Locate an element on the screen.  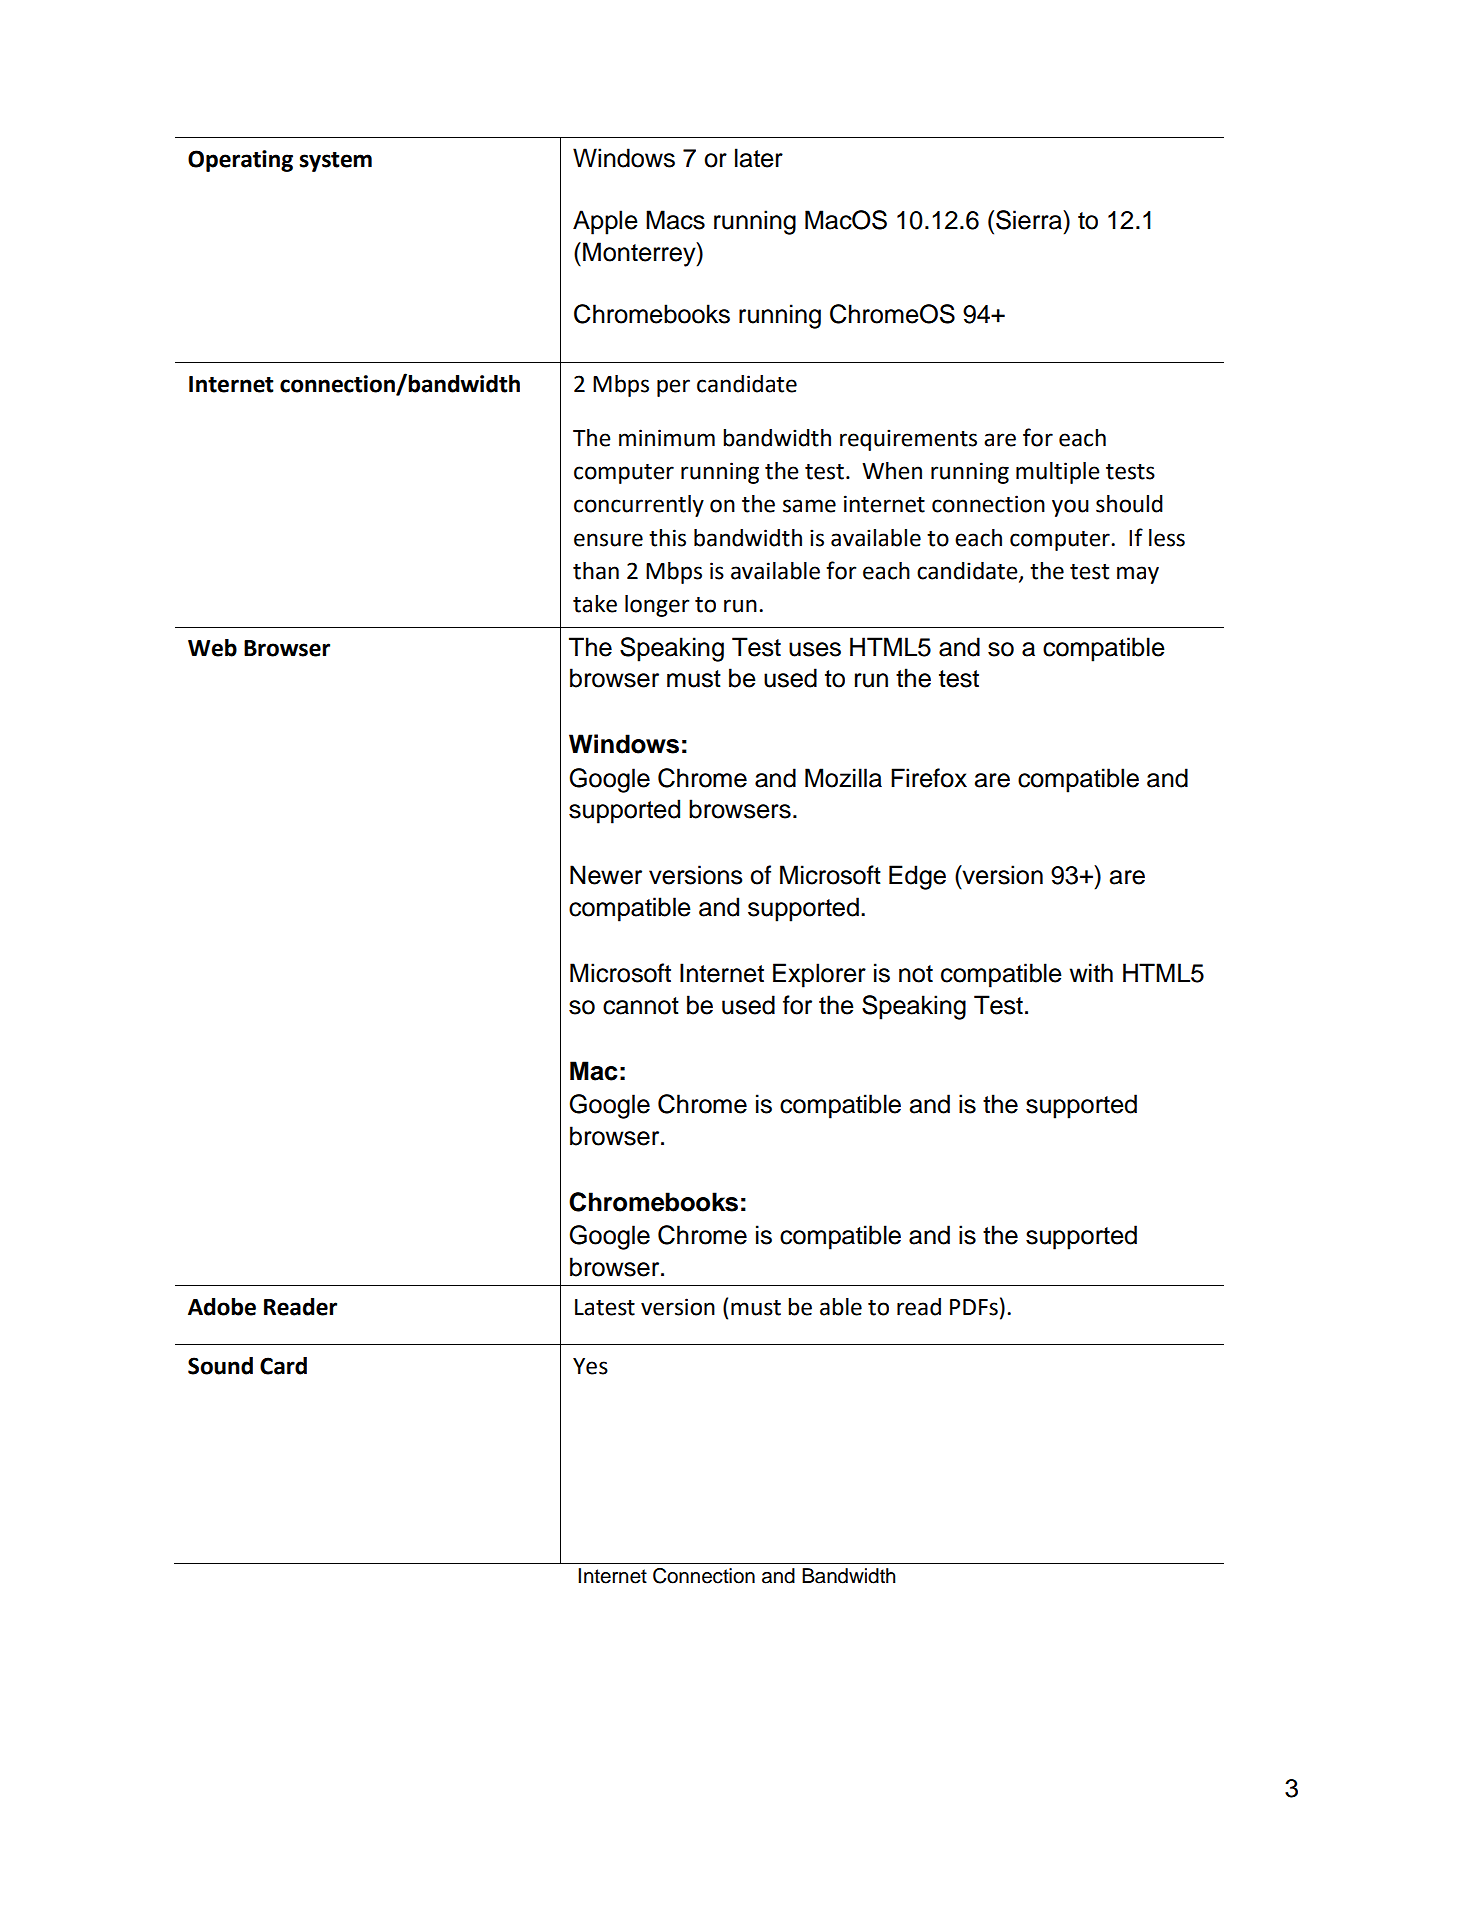
system is located at coordinates (336, 162).
